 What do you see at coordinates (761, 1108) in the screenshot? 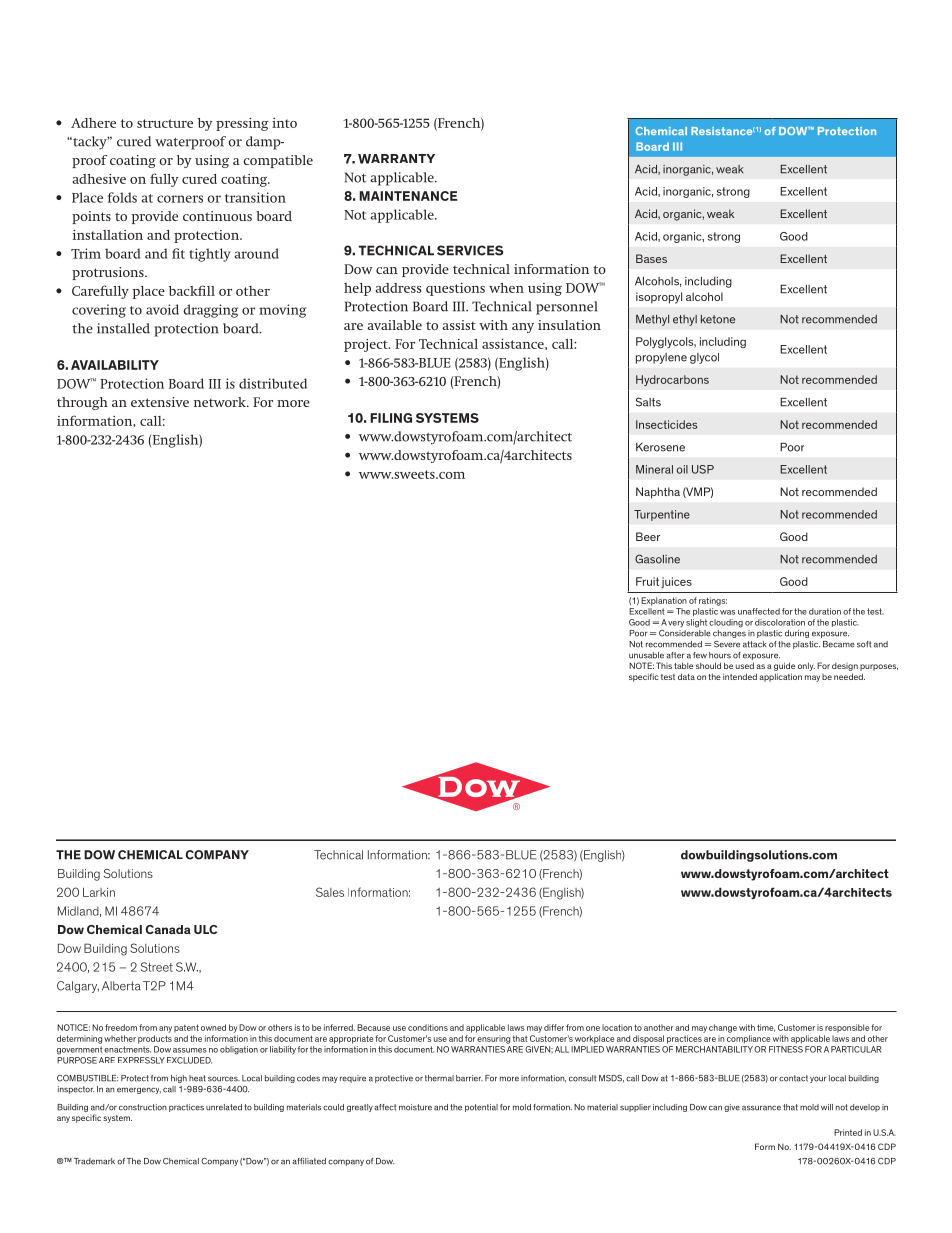
I see `assurance` at bounding box center [761, 1108].
